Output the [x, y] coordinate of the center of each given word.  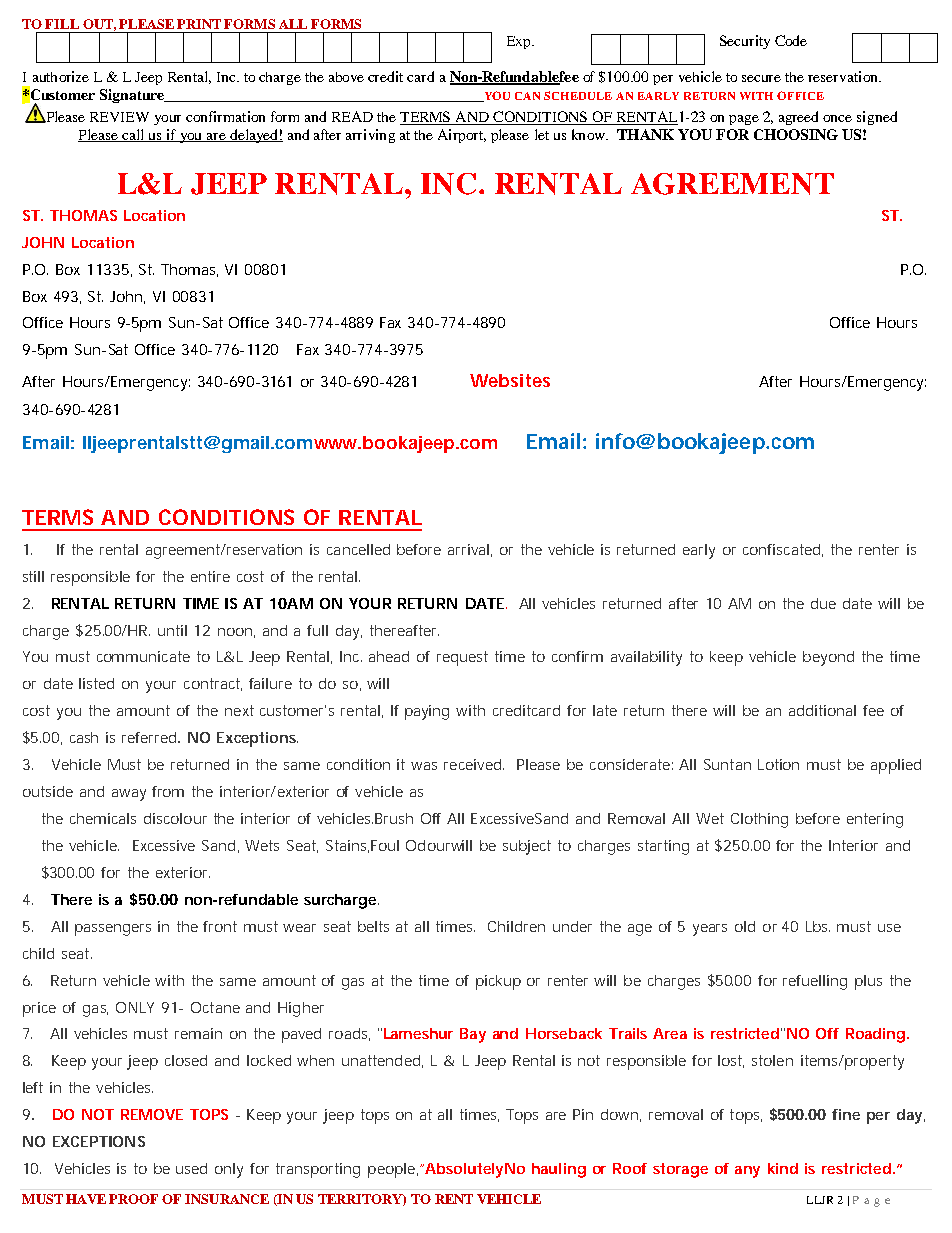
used [191, 1168]
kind [783, 1168]
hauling [559, 1170]
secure [761, 78]
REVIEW [119, 117]
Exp [520, 42]
